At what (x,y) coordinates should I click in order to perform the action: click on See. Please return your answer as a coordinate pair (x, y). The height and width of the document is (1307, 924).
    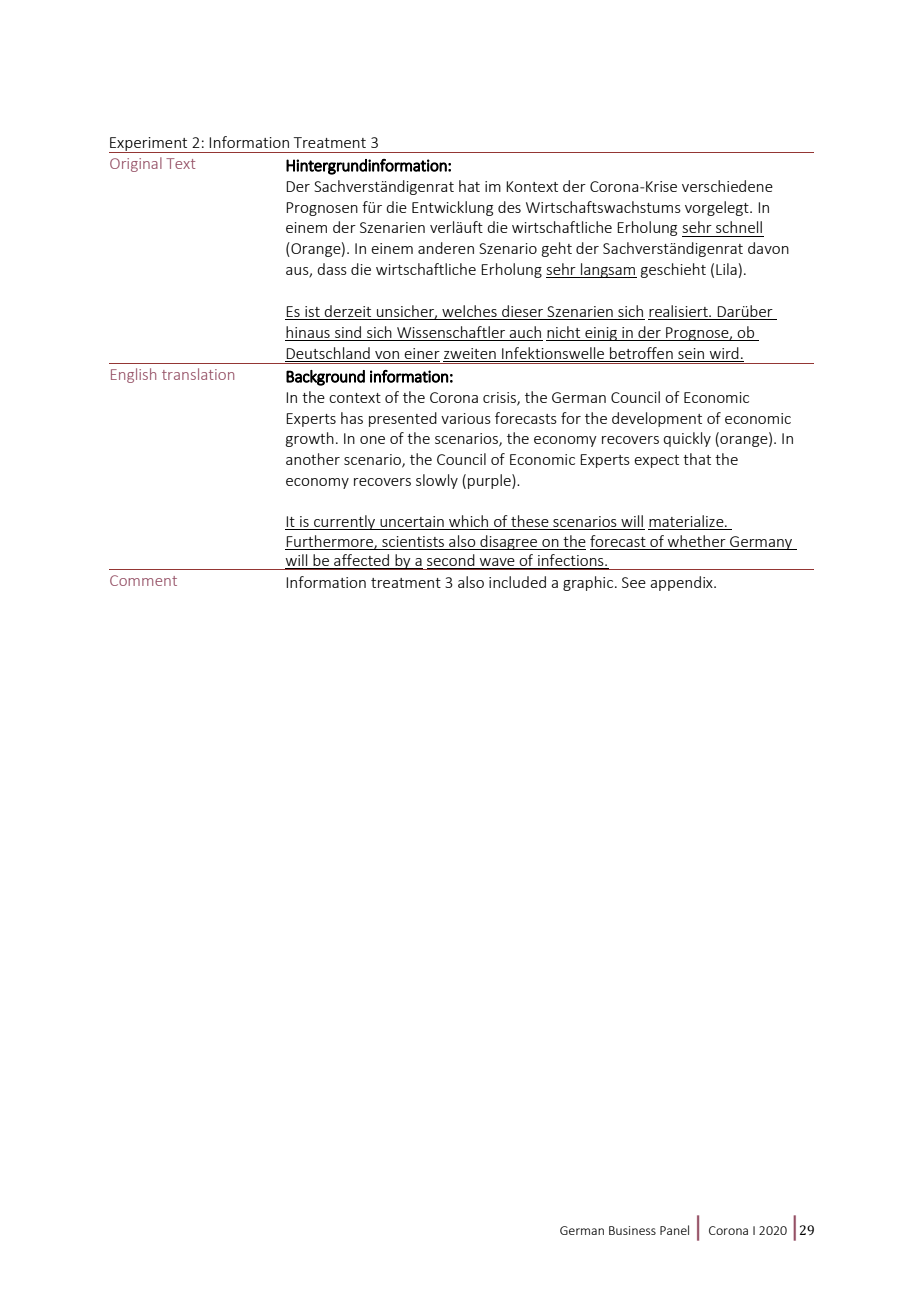
    Looking at the image, I should click on (634, 582).
